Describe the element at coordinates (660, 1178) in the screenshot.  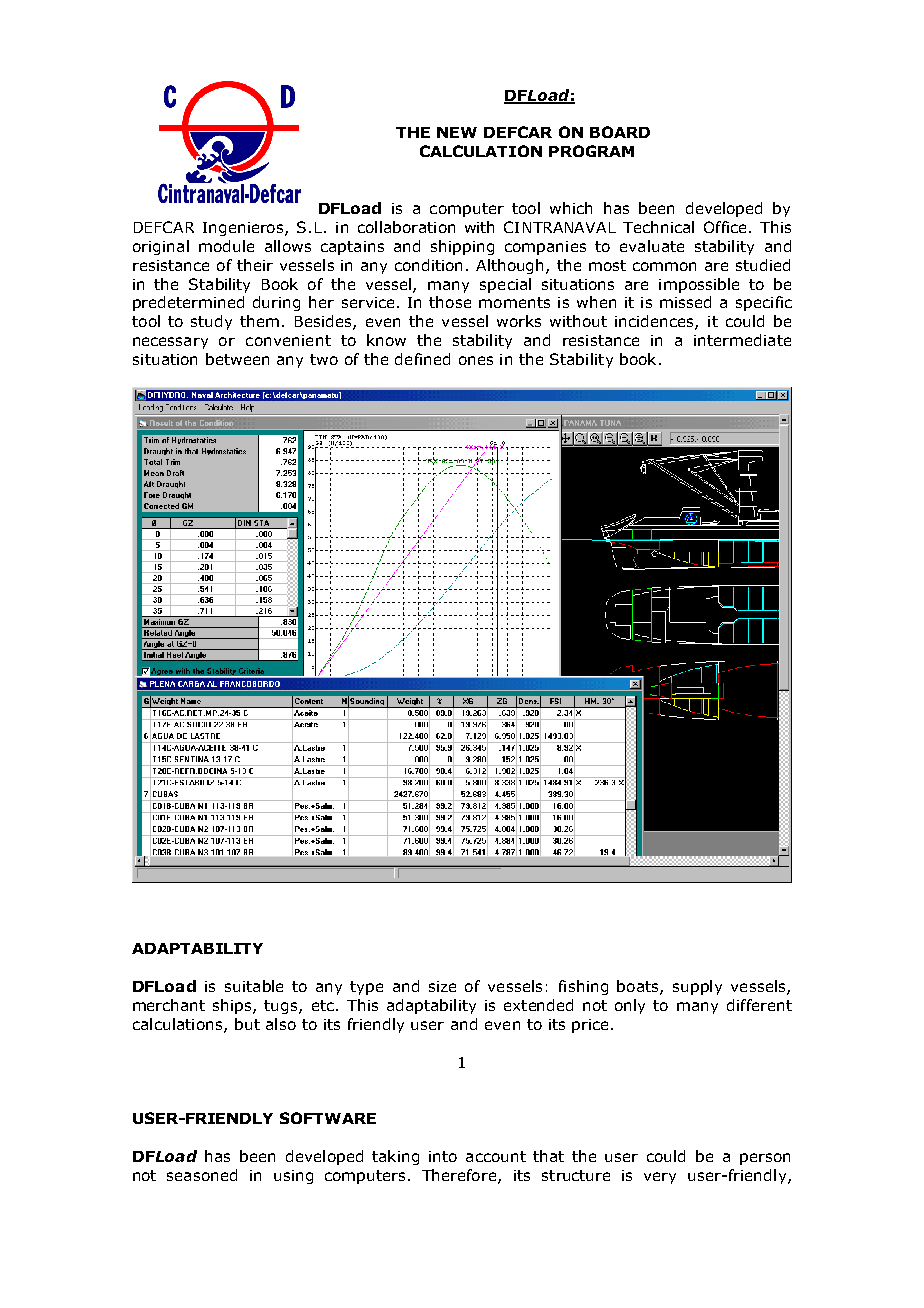
I see `very` at that location.
